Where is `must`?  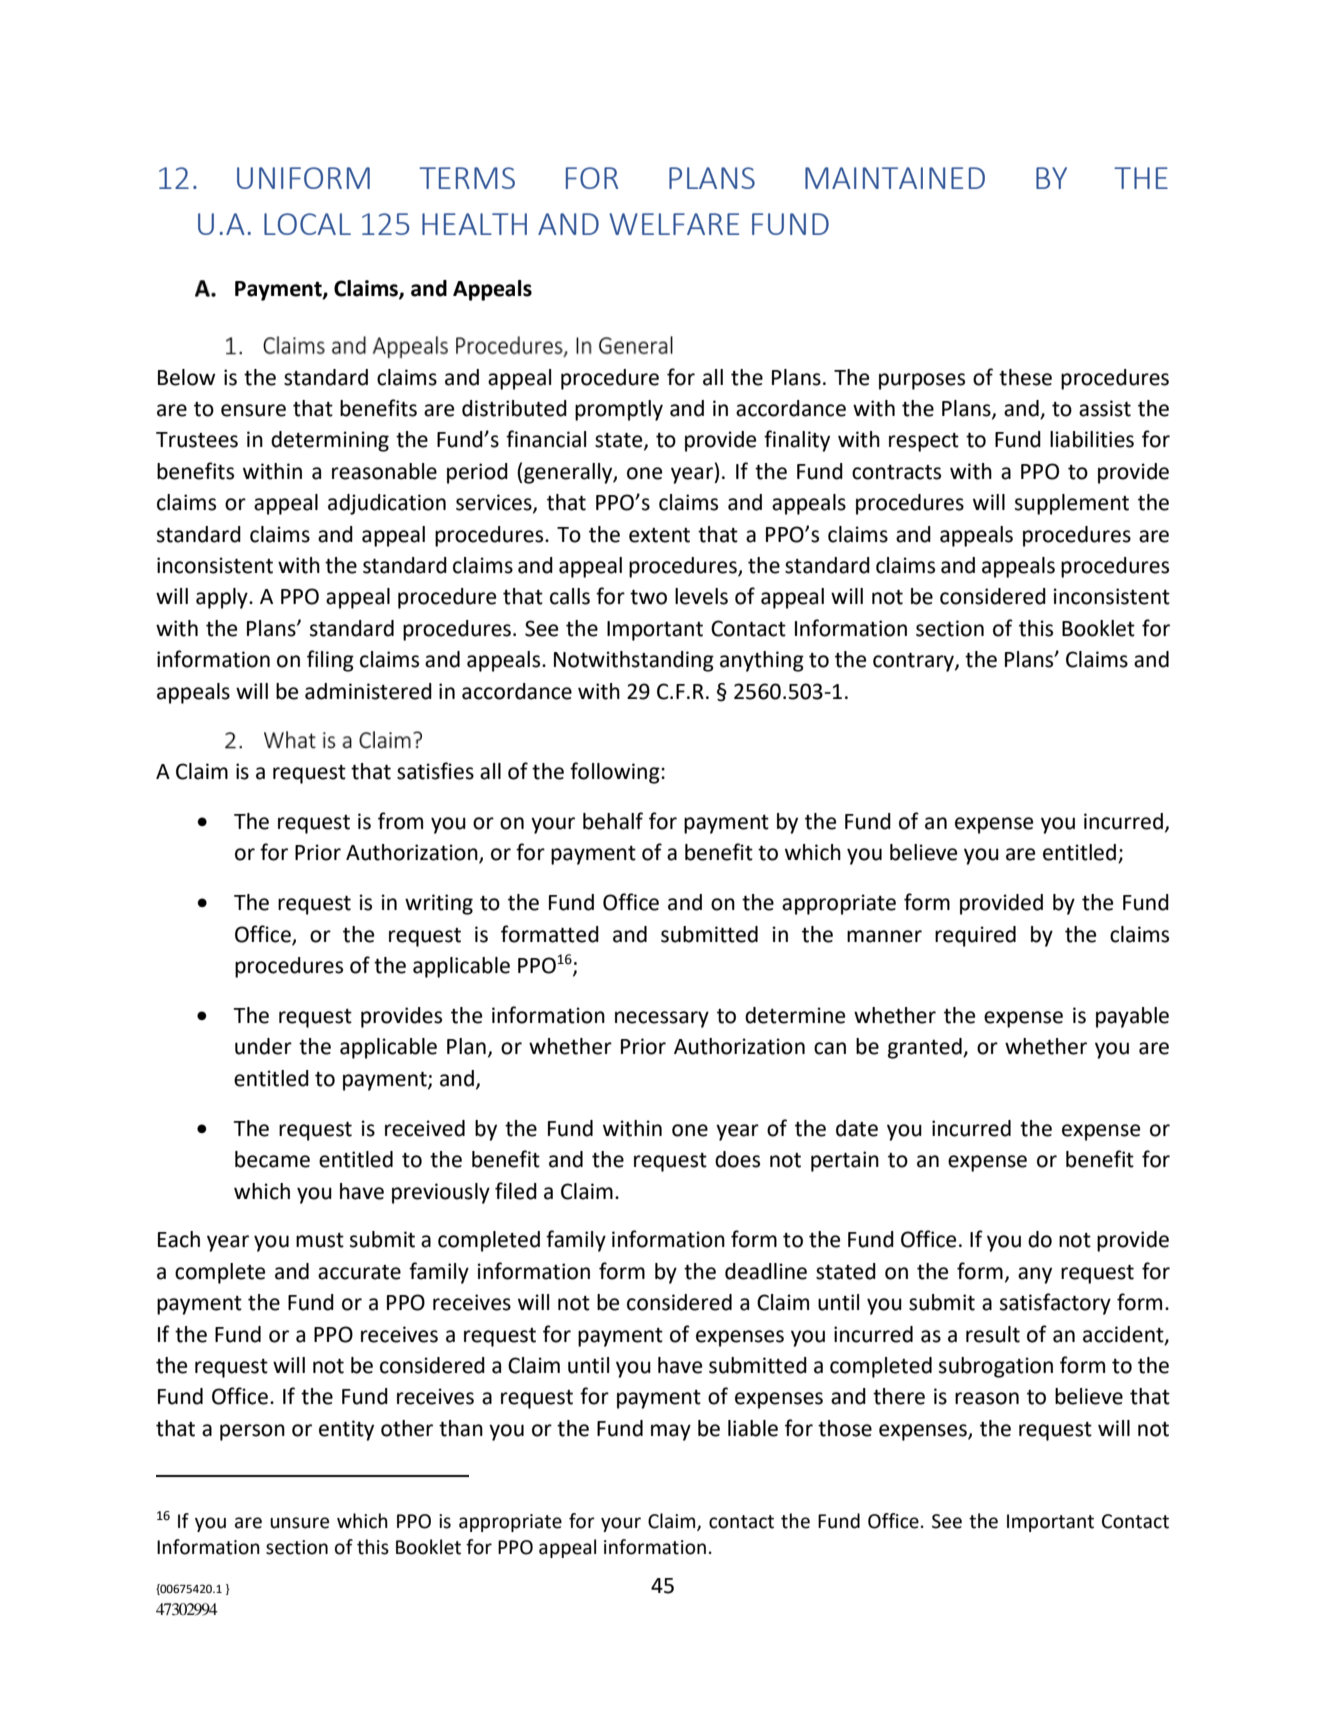 must is located at coordinates (320, 1240).
